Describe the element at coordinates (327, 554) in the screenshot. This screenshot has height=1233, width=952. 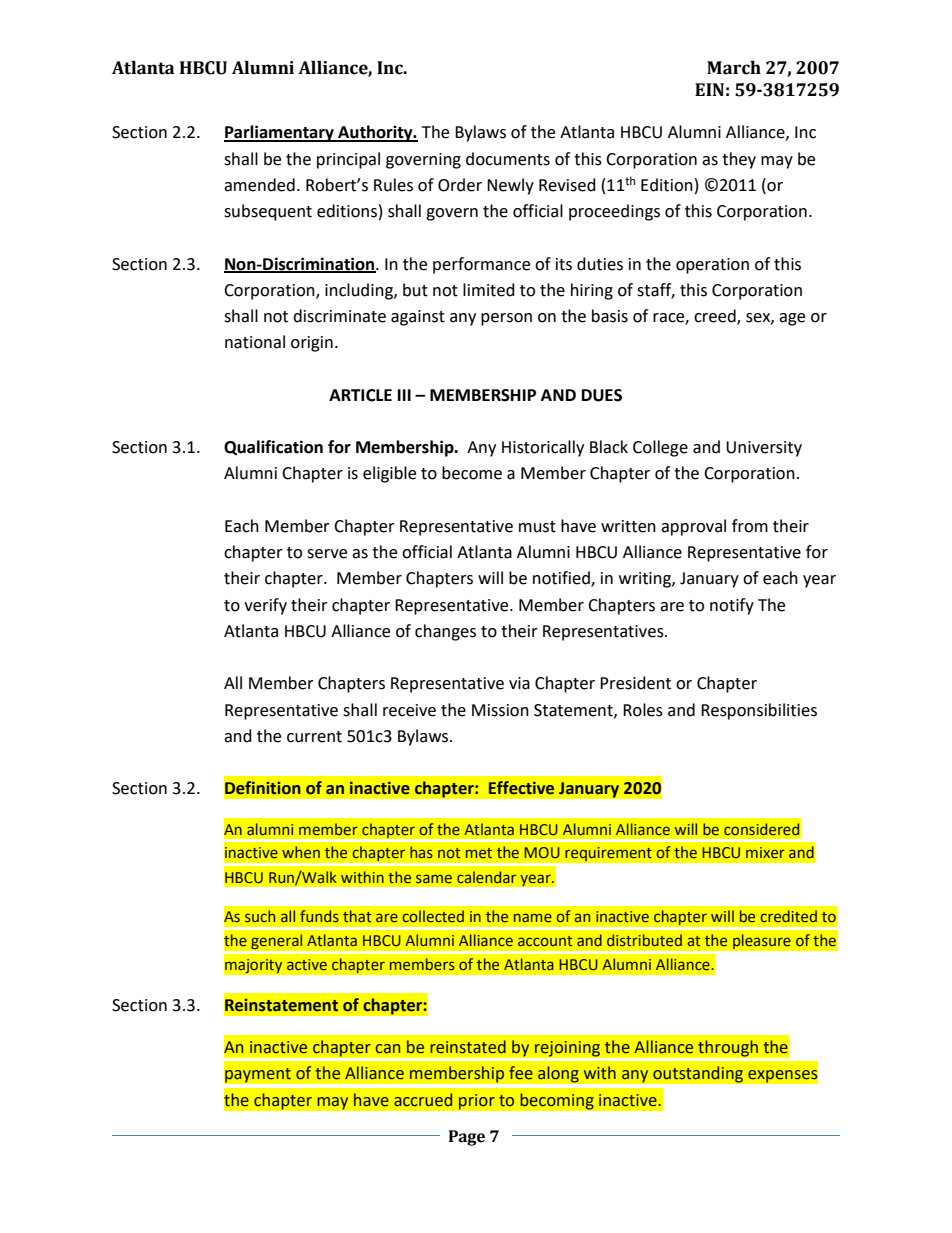
I see `serve` at that location.
